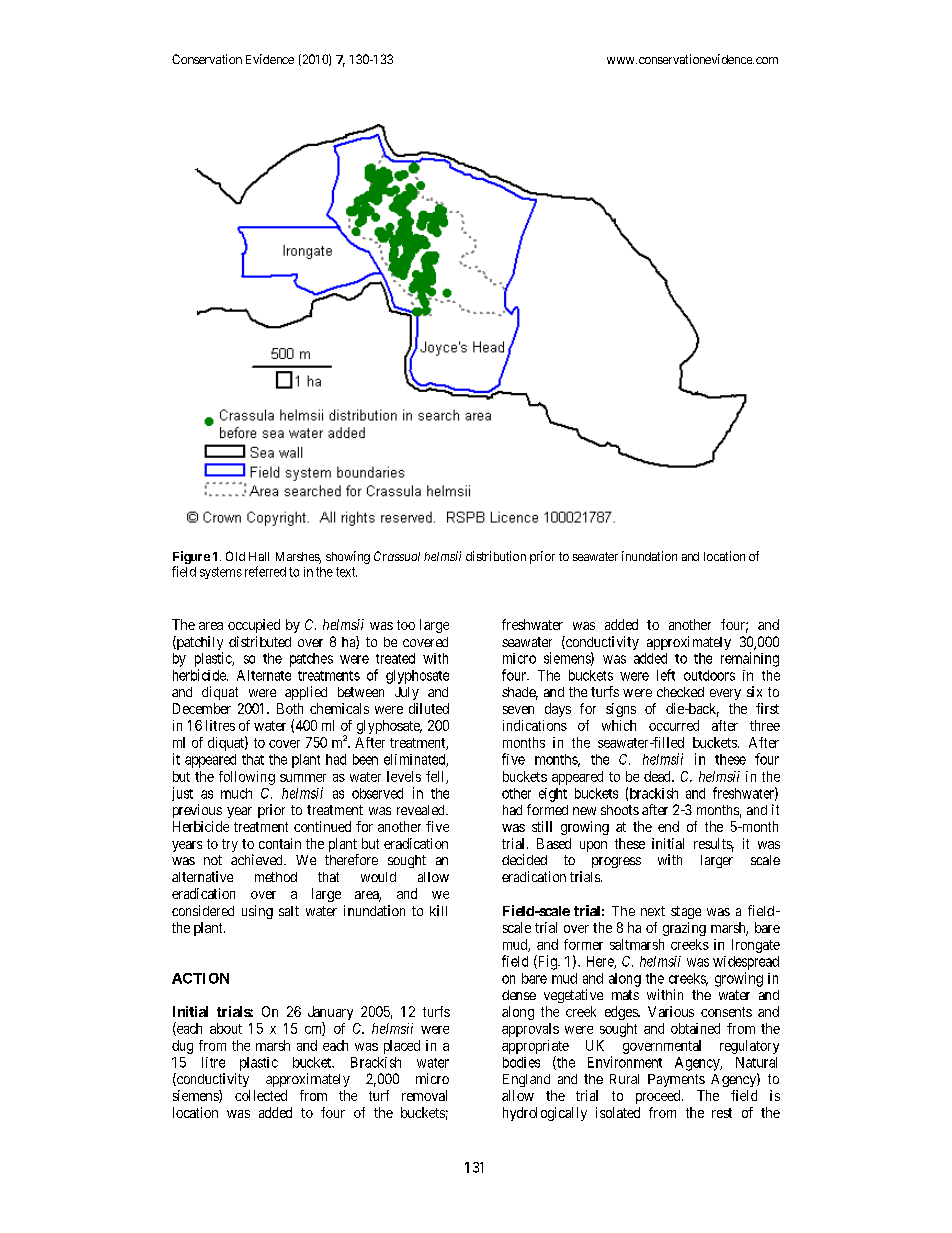  I want to click on seven, so click(518, 710).
